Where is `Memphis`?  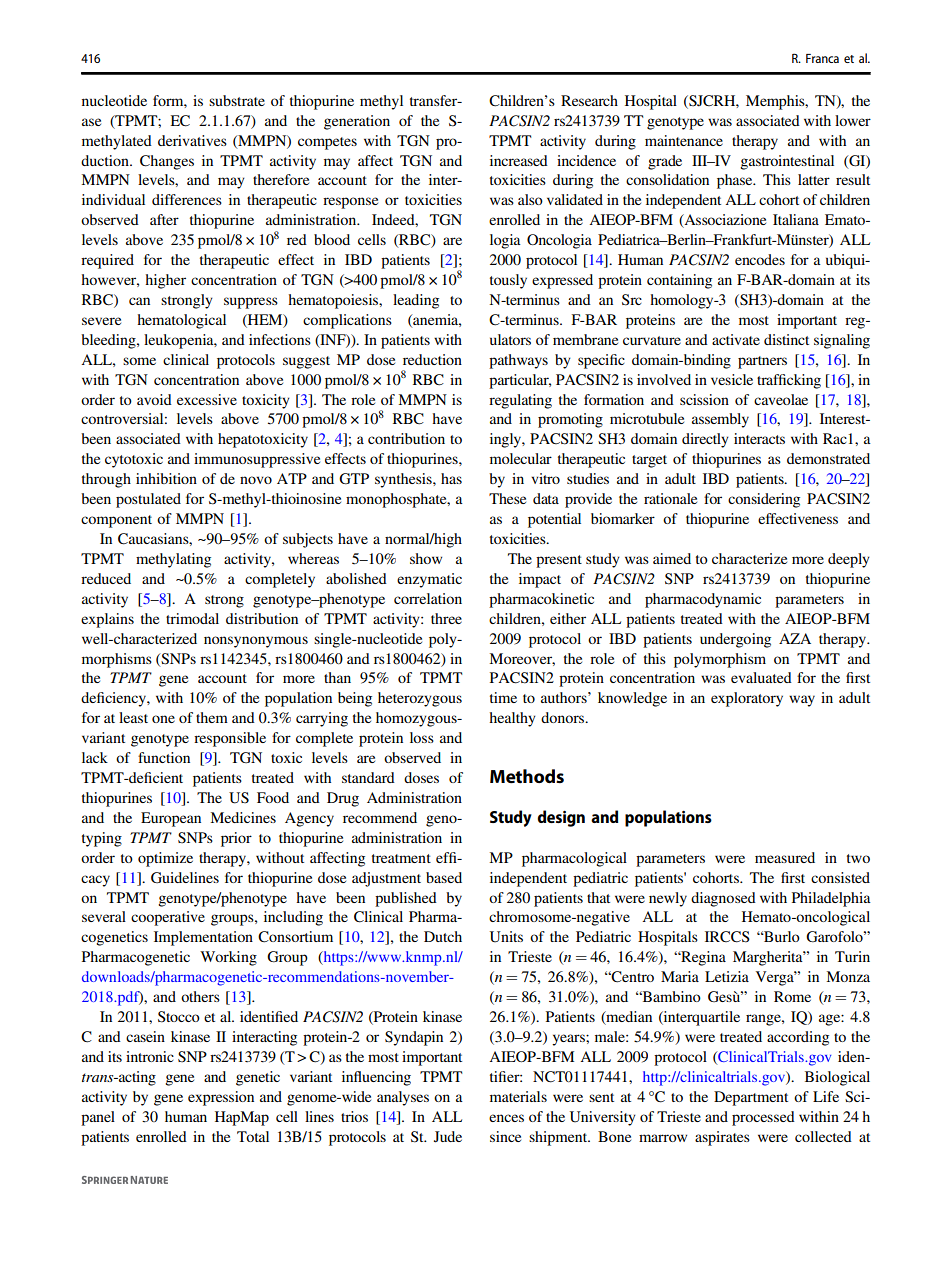 Memphis is located at coordinates (776, 102).
